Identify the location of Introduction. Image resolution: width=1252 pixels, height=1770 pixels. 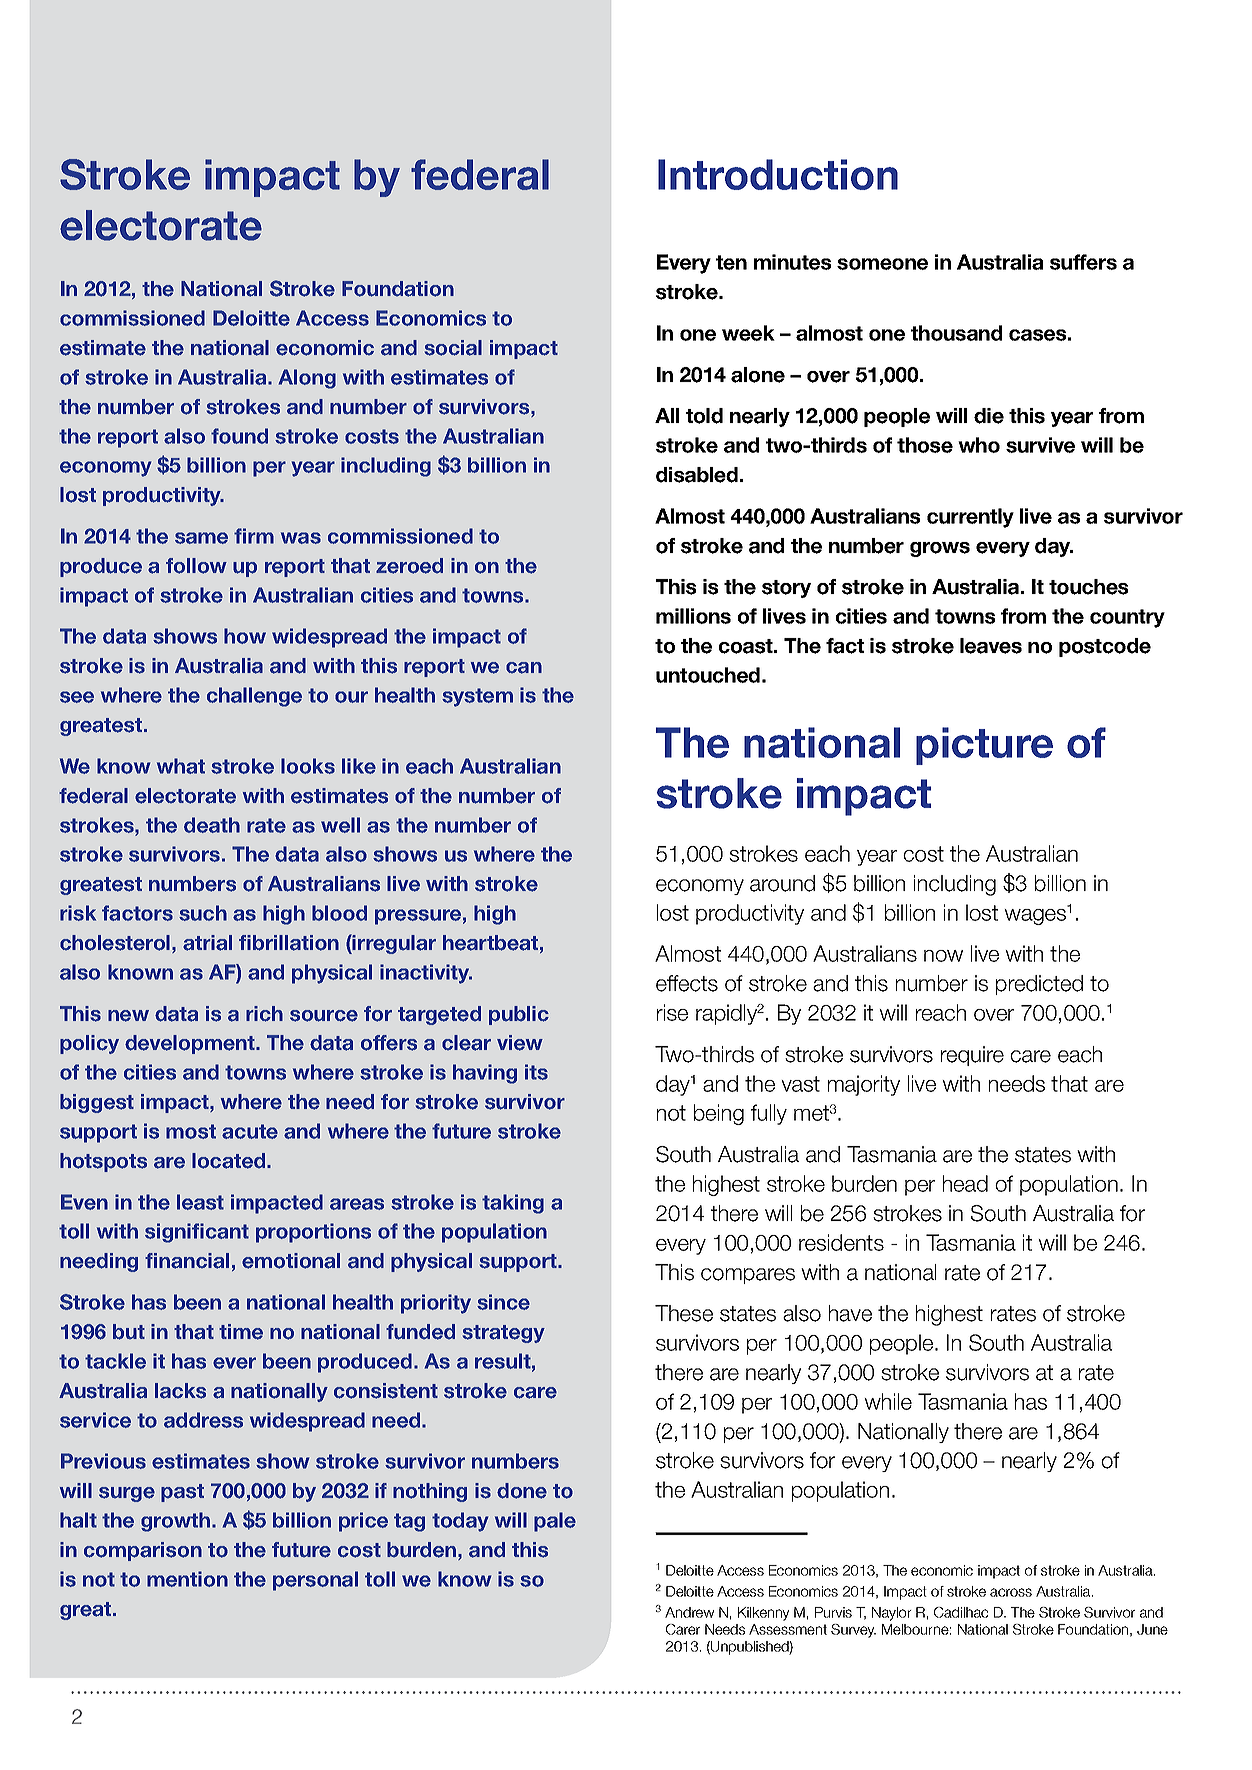
(778, 174).
